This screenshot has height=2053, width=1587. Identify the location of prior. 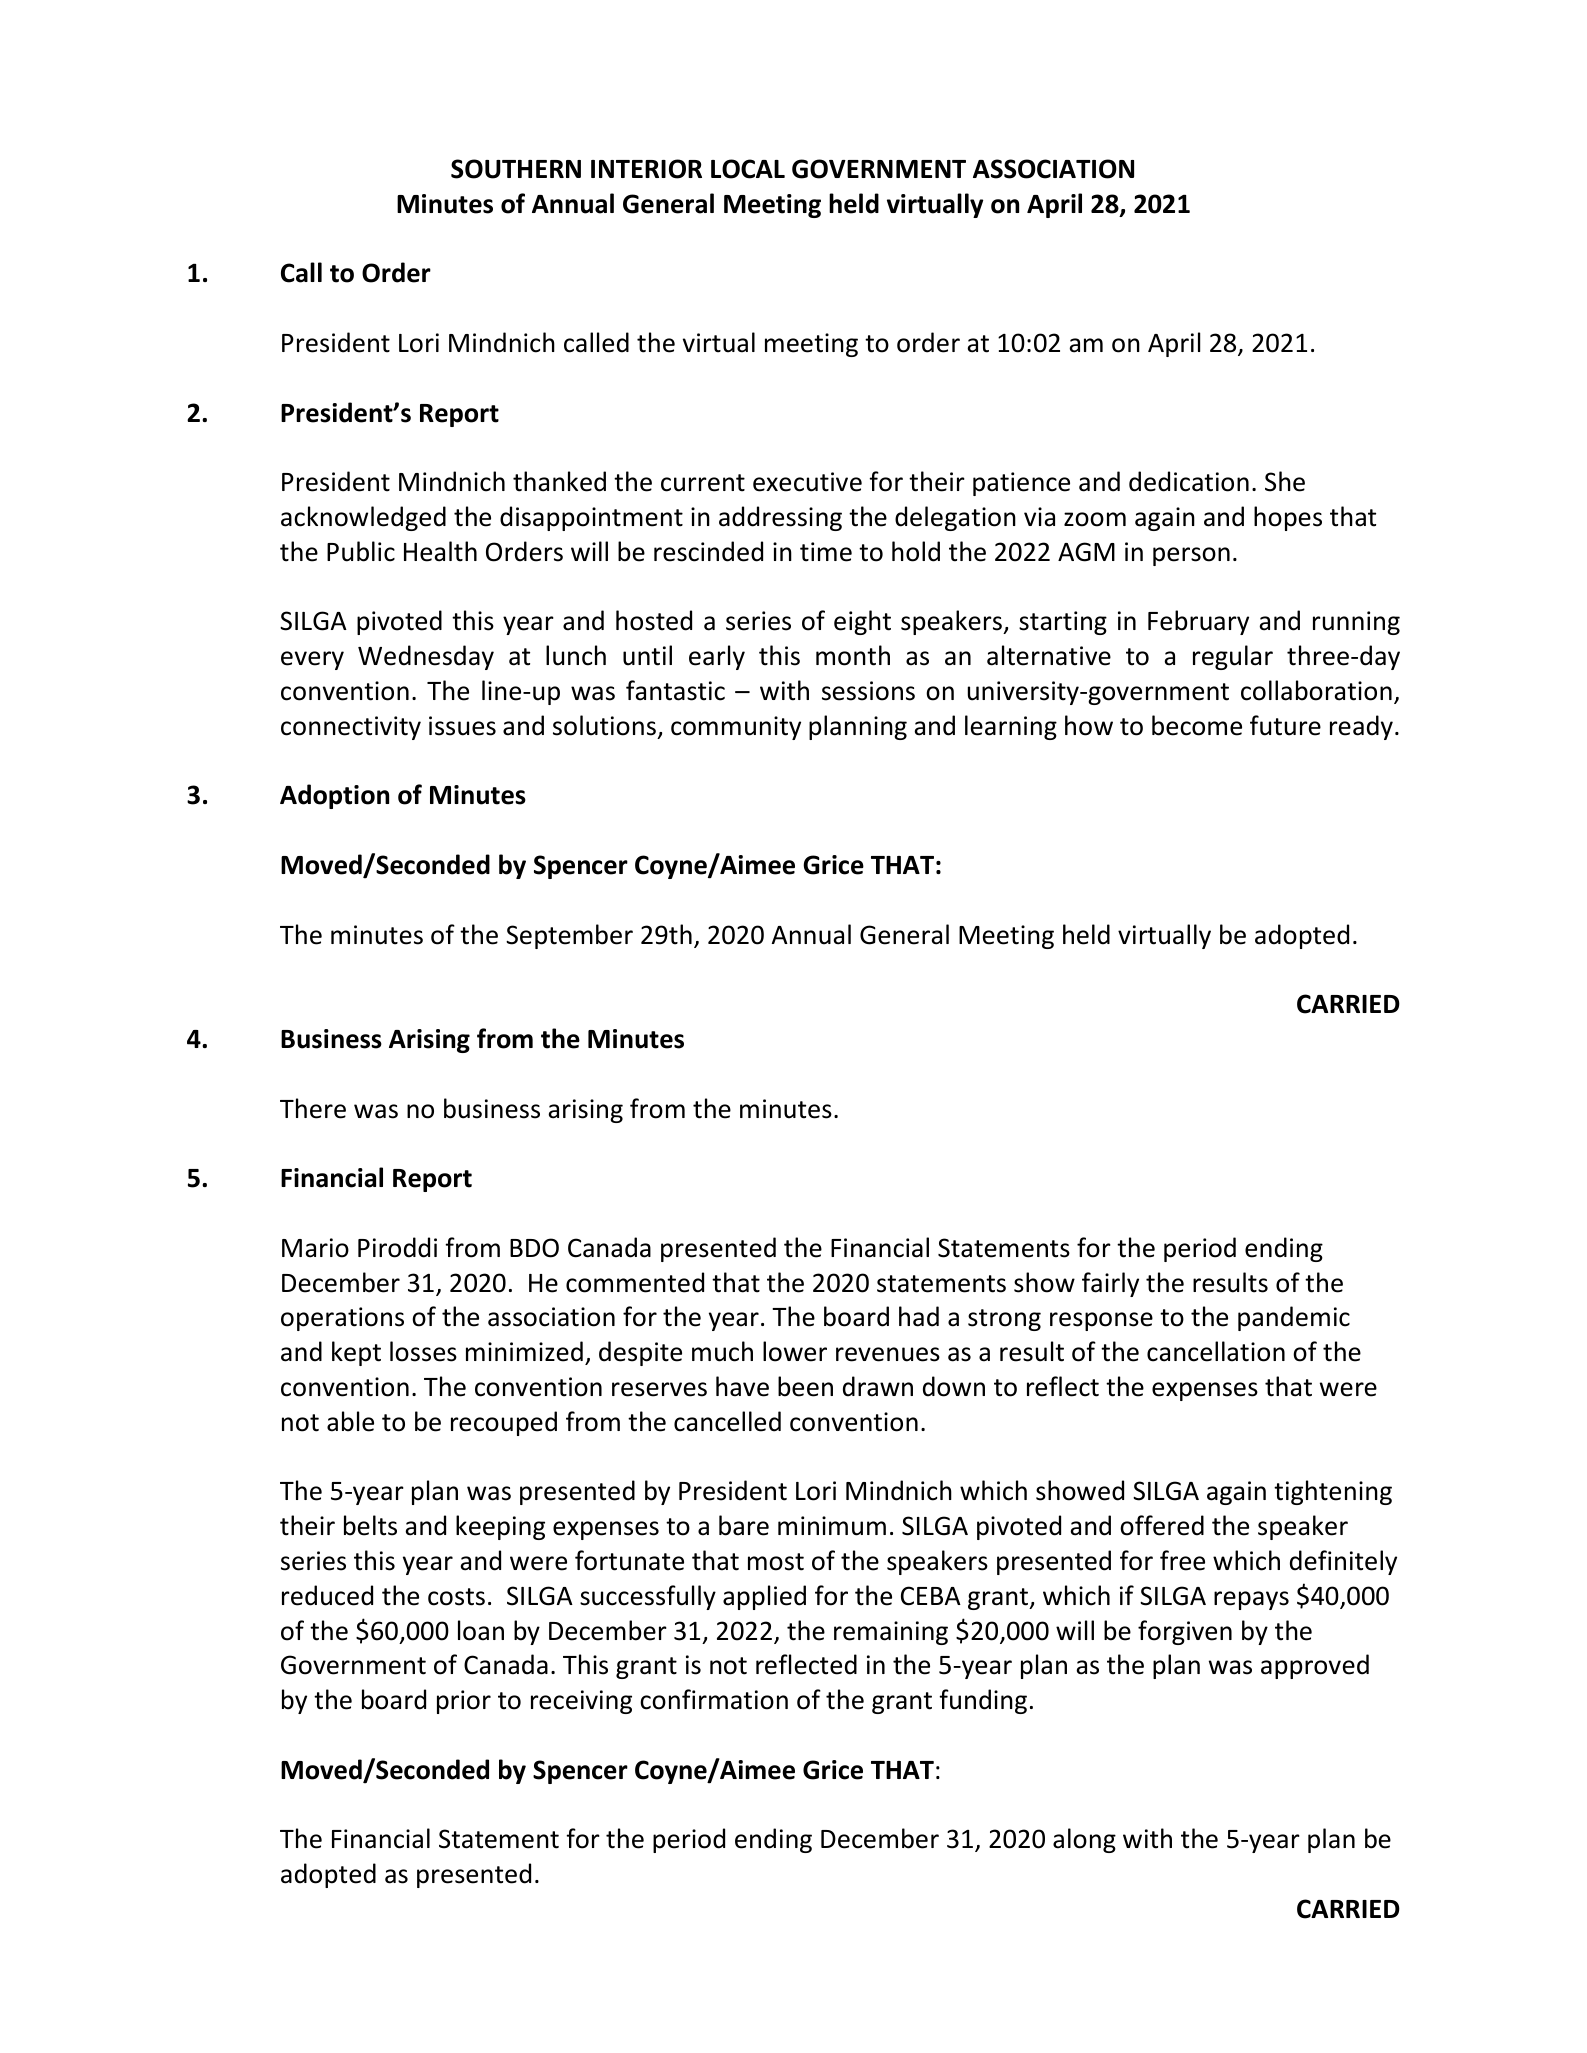
(464, 1702).
